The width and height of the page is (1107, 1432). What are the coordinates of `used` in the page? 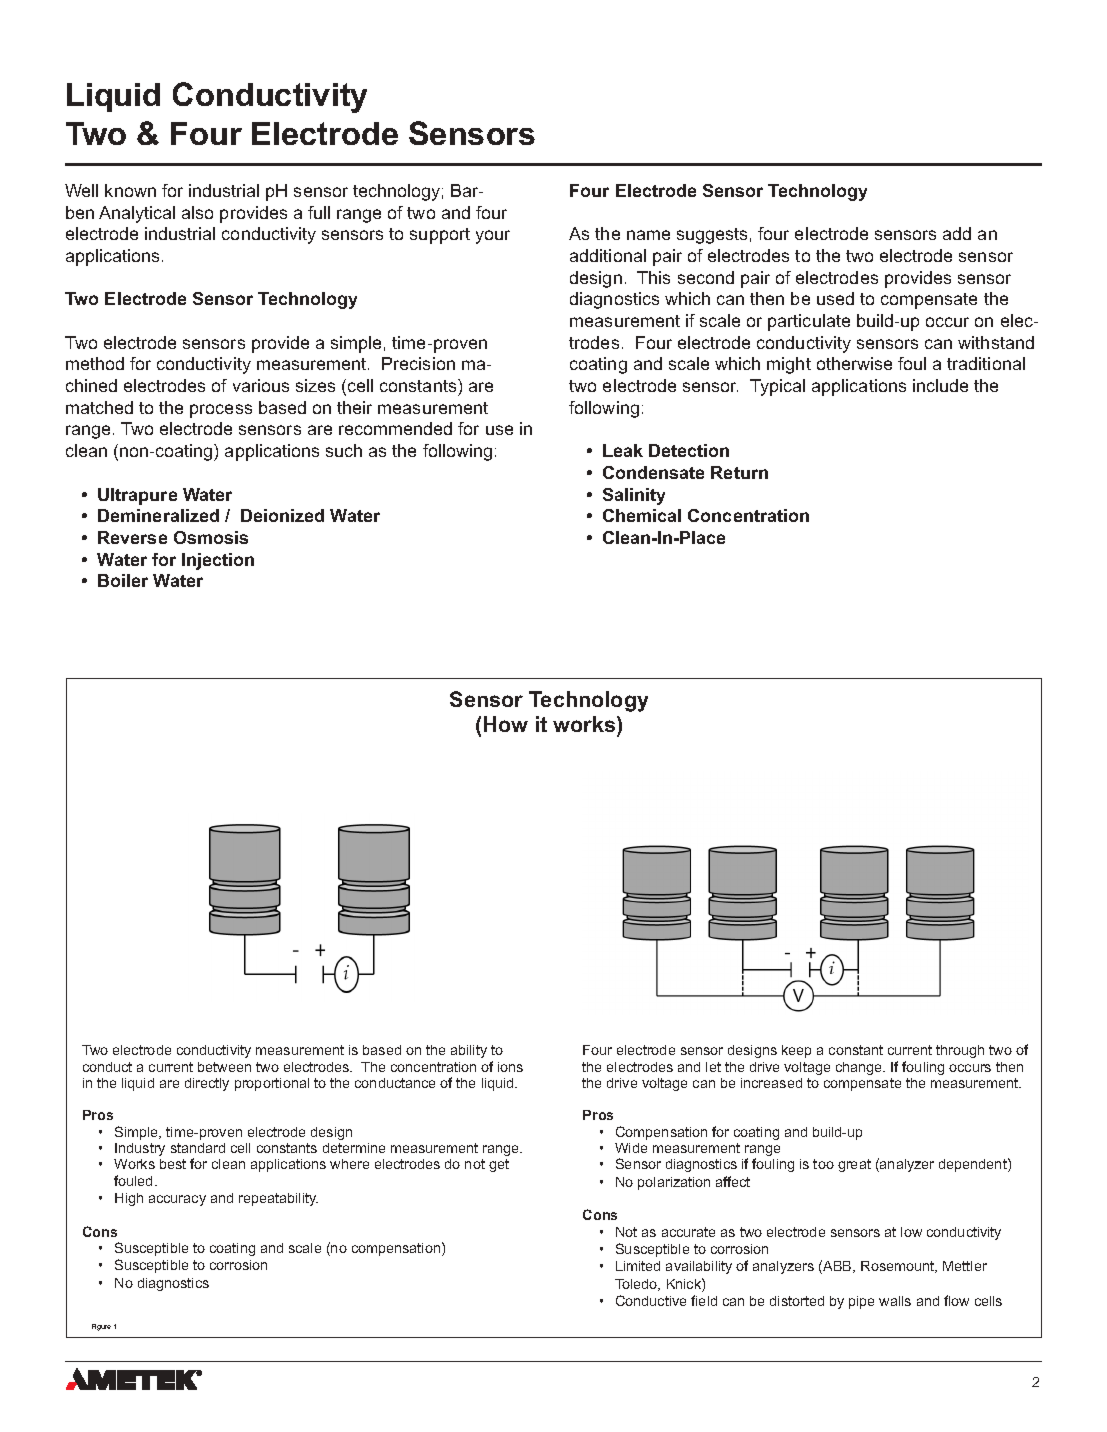 It's located at (835, 298).
